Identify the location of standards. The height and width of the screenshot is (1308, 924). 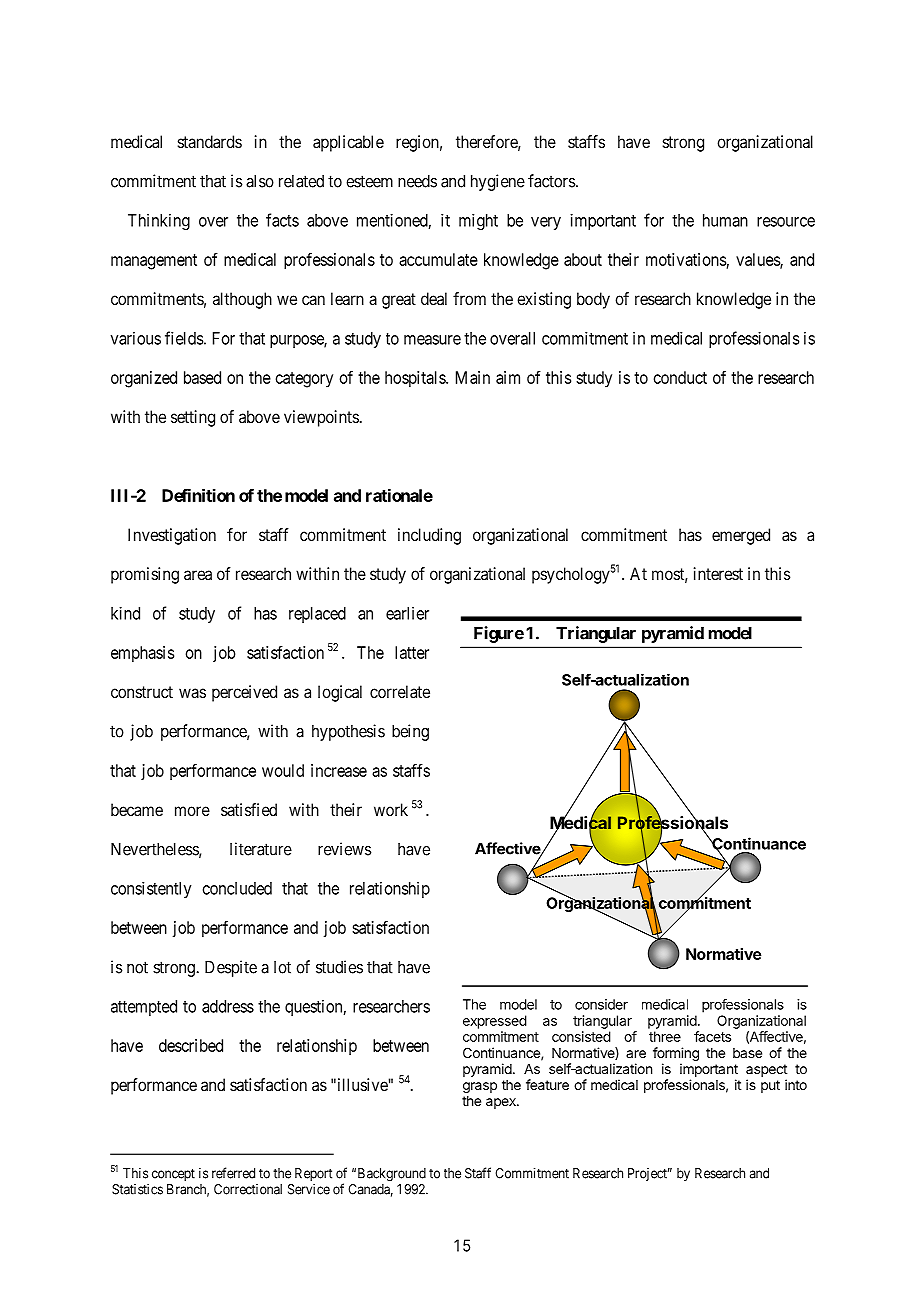
(210, 141).
